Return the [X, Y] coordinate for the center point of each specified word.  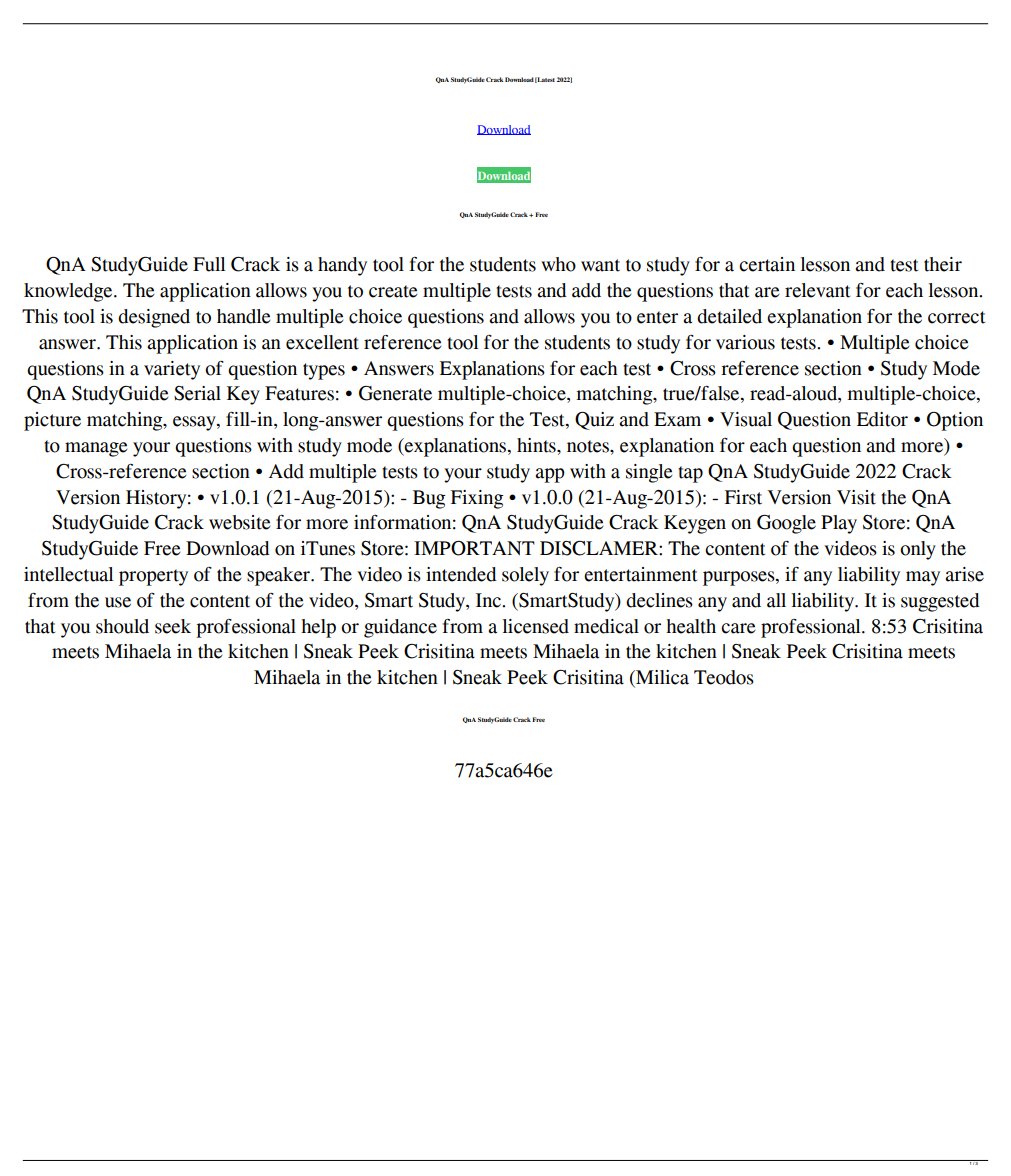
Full [209, 264]
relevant [817, 290]
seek [173, 626]
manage [96, 449]
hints [537, 445]
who [558, 264]
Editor [882, 419]
